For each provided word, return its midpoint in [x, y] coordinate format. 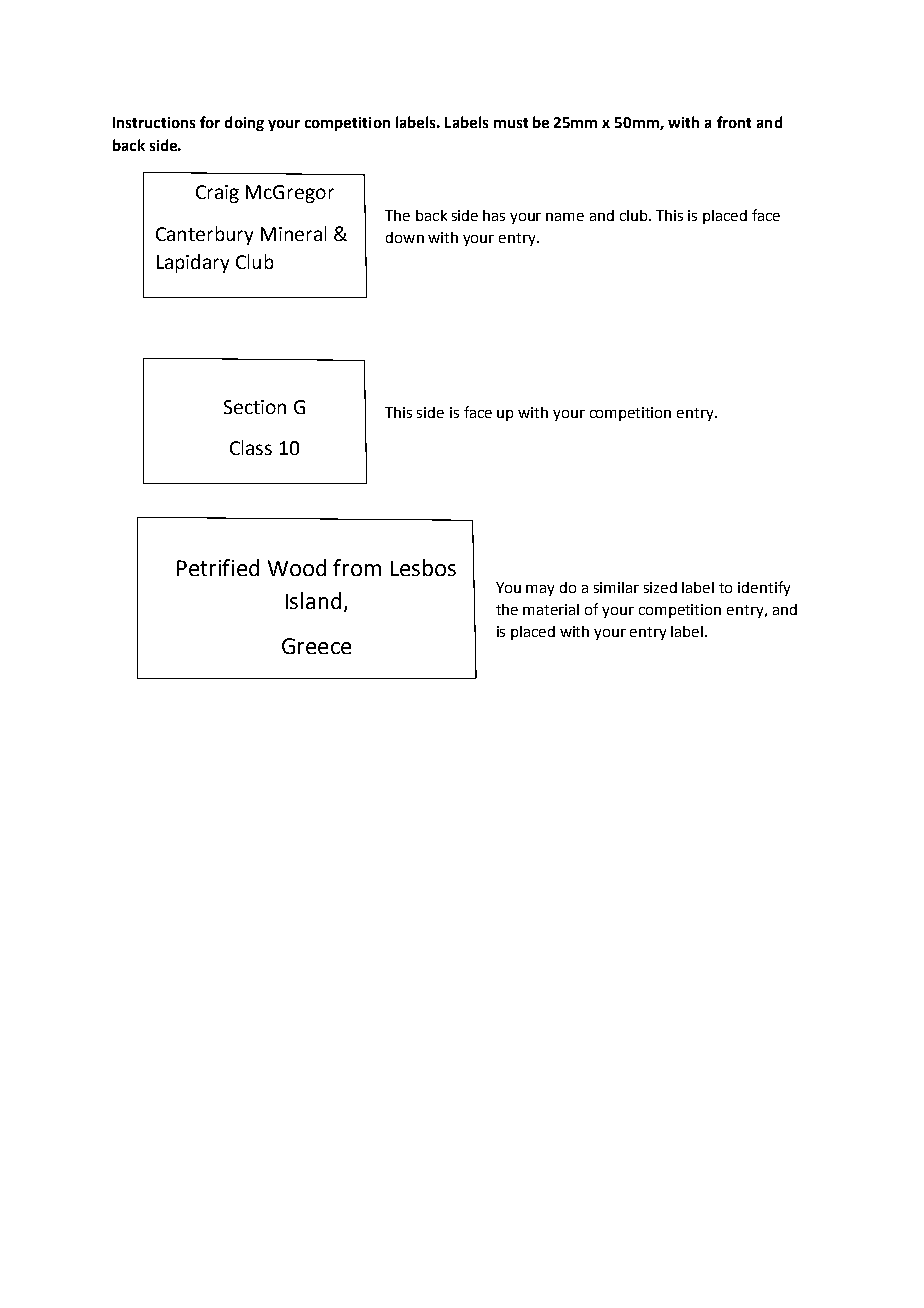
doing [244, 123]
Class [251, 447]
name [565, 217]
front [734, 122]
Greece [316, 646]
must [511, 123]
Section [255, 407]
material [551, 609]
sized [660, 587]
